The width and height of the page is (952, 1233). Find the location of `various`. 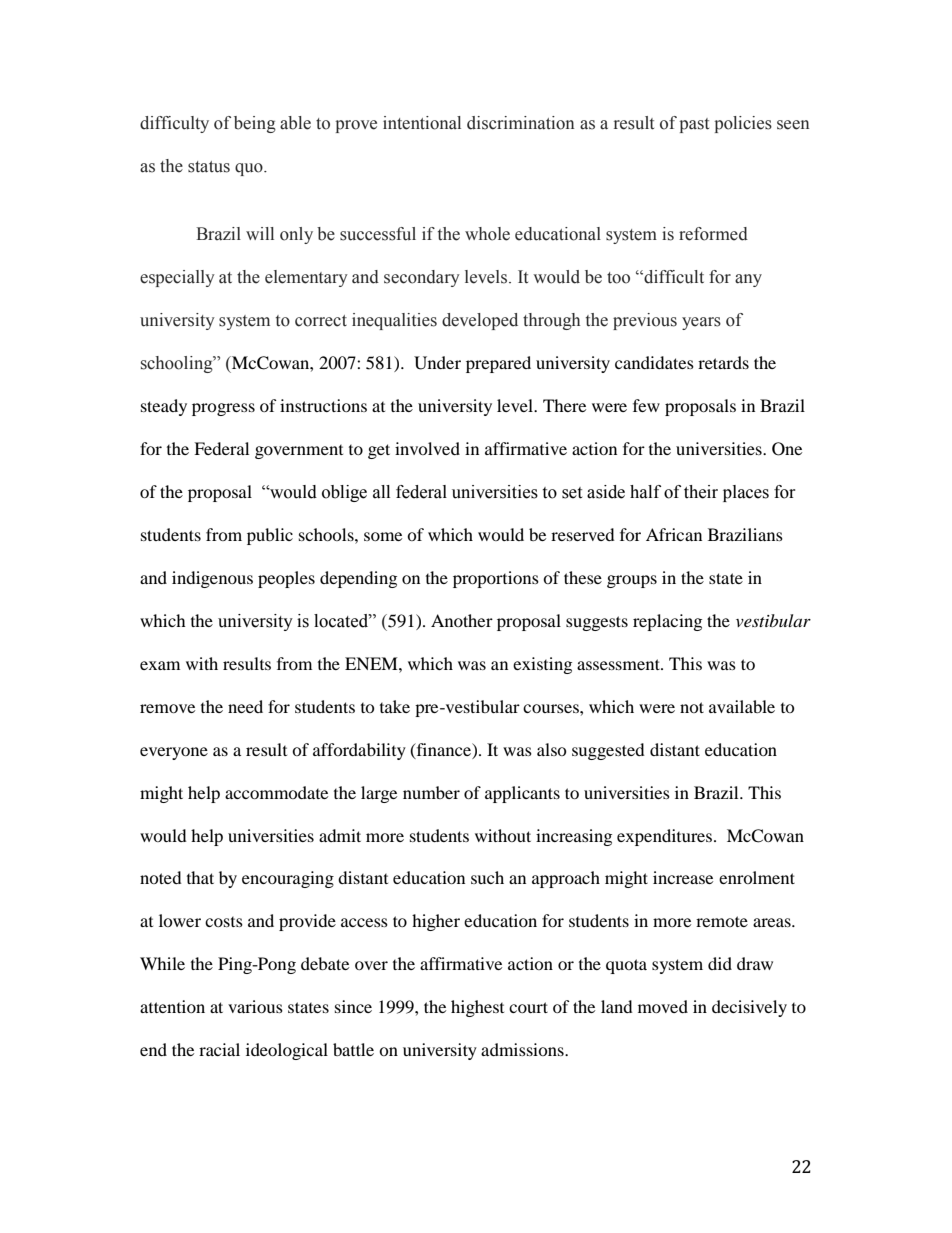

various is located at coordinates (255, 1006).
